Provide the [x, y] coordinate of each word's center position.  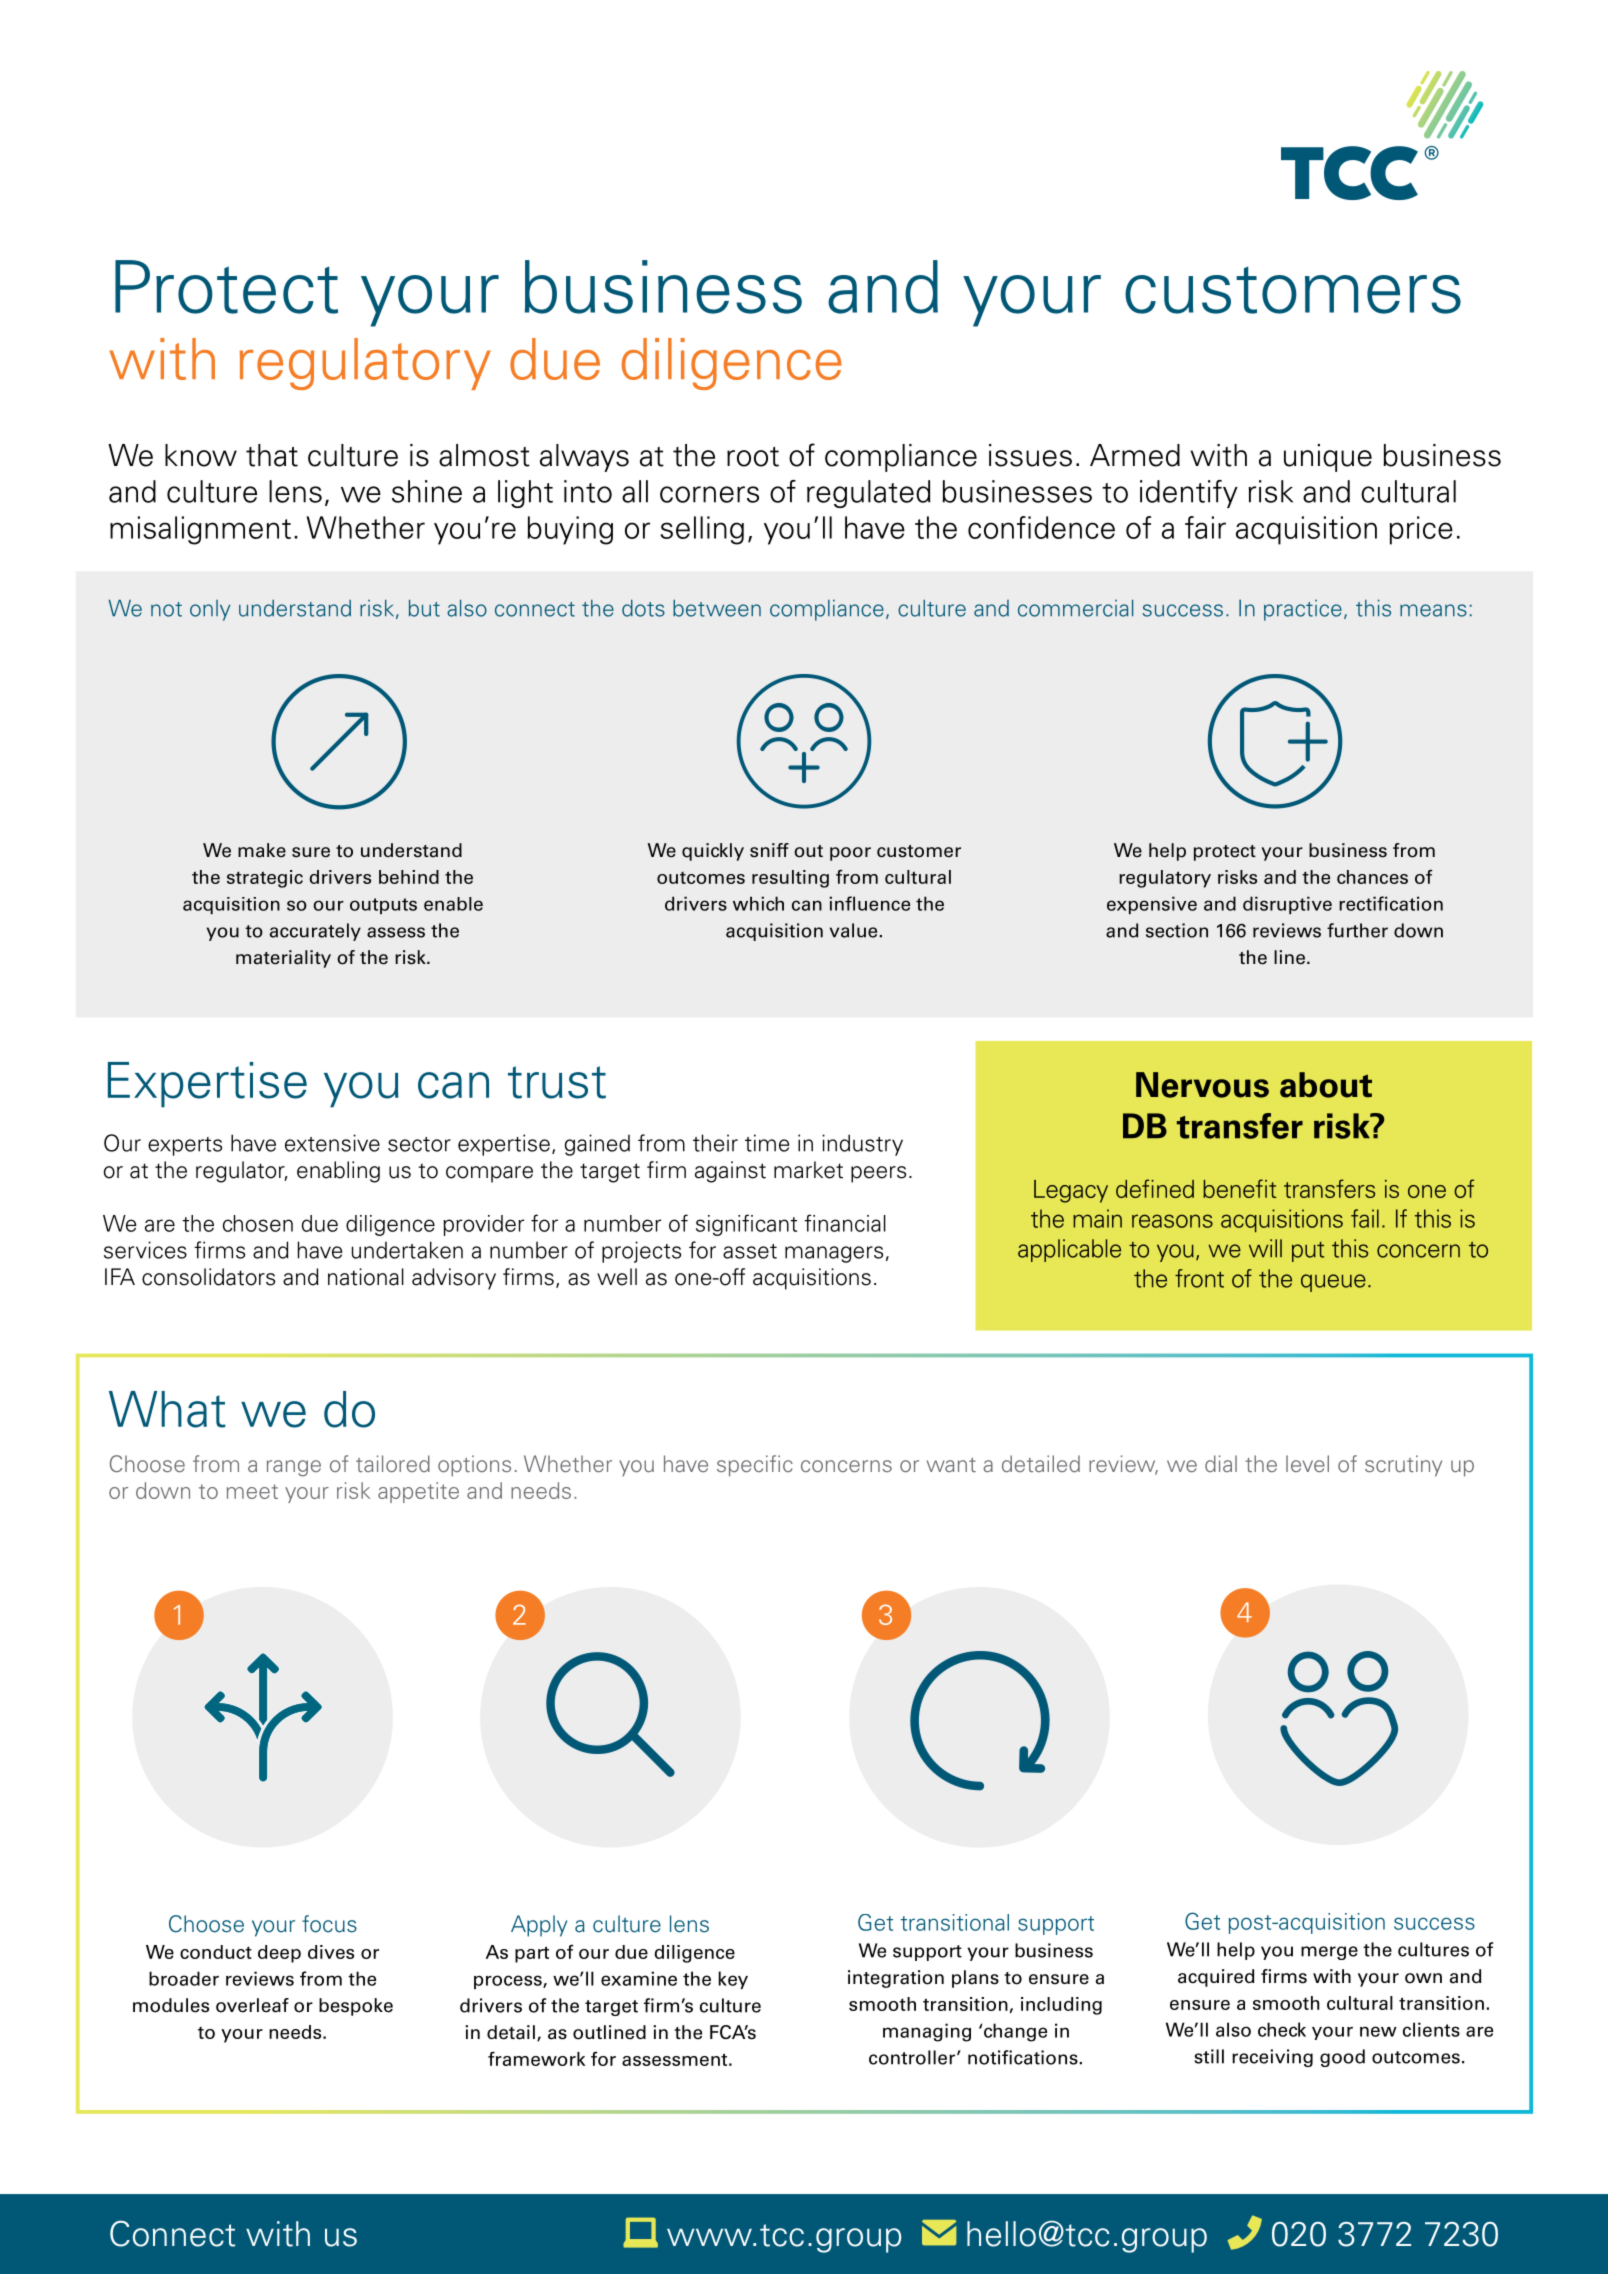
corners [709, 494]
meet [252, 1491]
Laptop [640, 2232]
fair [1205, 527]
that [272, 455]
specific [755, 1466]
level [1307, 1463]
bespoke [356, 2007]
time [767, 1143]
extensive [332, 1143]
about [1326, 1085]
